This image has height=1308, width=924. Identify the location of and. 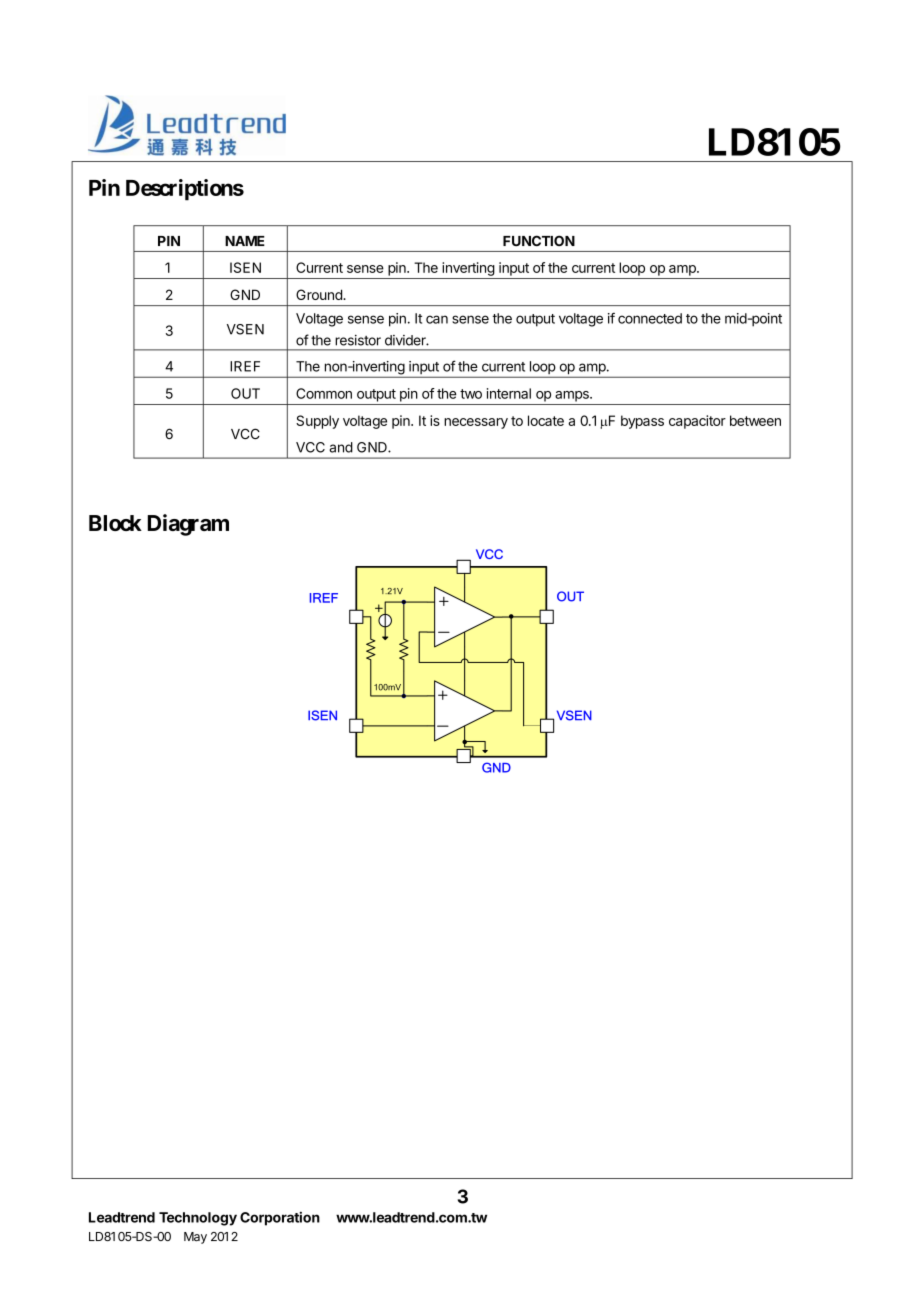
(341, 447).
